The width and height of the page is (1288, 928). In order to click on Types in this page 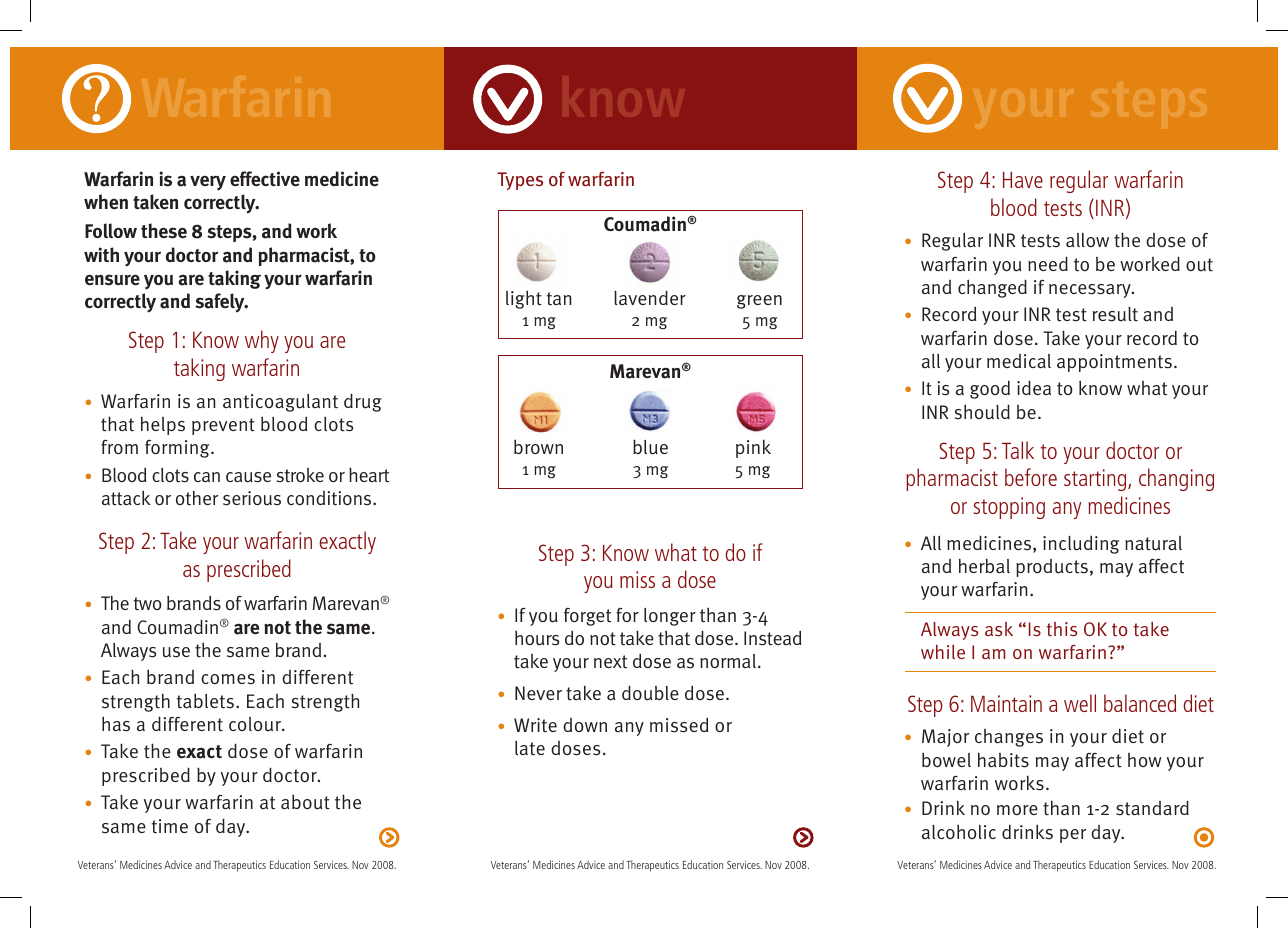, I will do `click(520, 181)`.
